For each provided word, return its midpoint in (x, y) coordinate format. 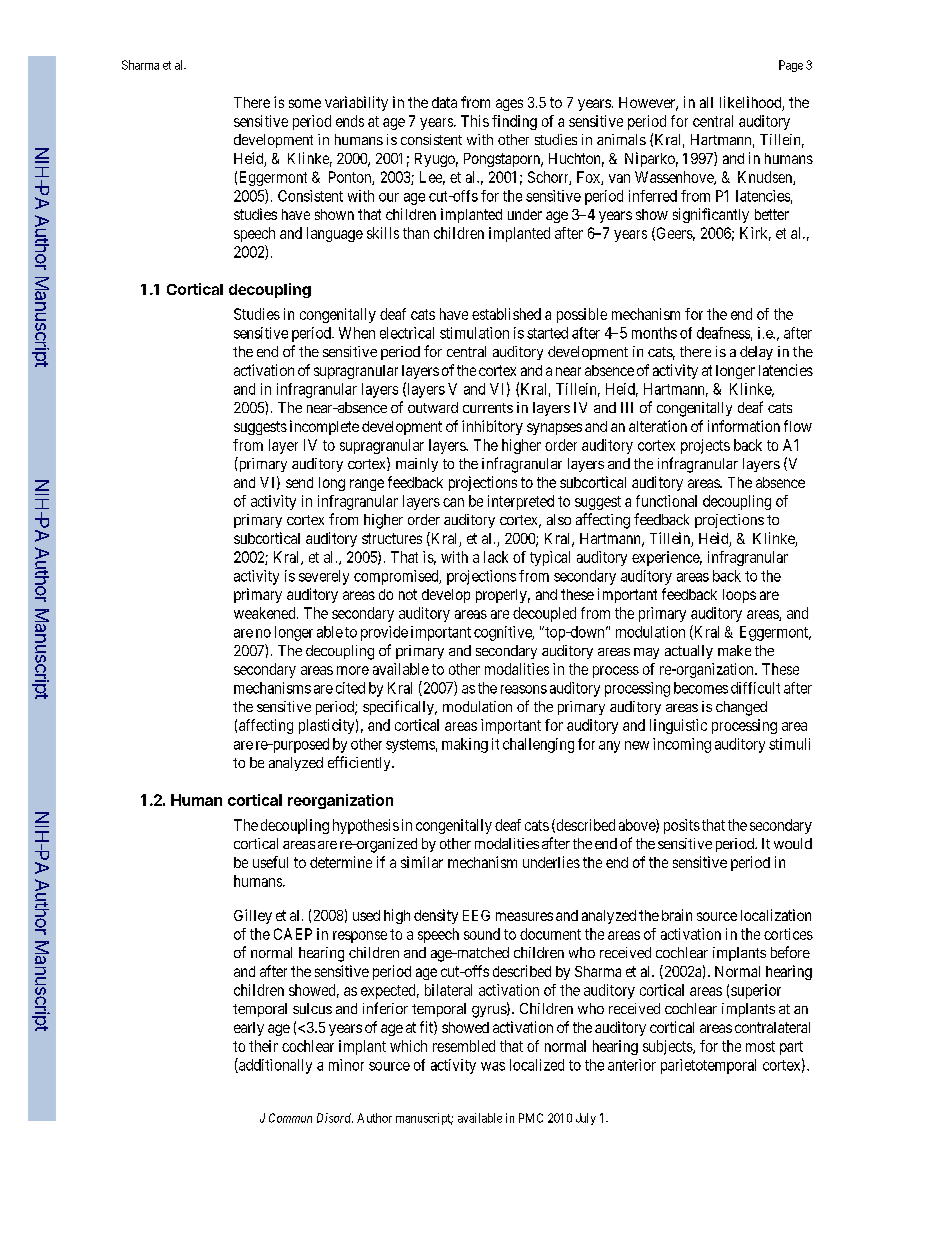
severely (324, 577)
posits (682, 826)
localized (537, 1065)
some (305, 103)
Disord (335, 1118)
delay (756, 353)
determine (341, 862)
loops (739, 596)
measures (524, 916)
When (357, 333)
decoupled (544, 614)
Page (791, 66)
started (547, 333)
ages (509, 105)
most (760, 1046)
